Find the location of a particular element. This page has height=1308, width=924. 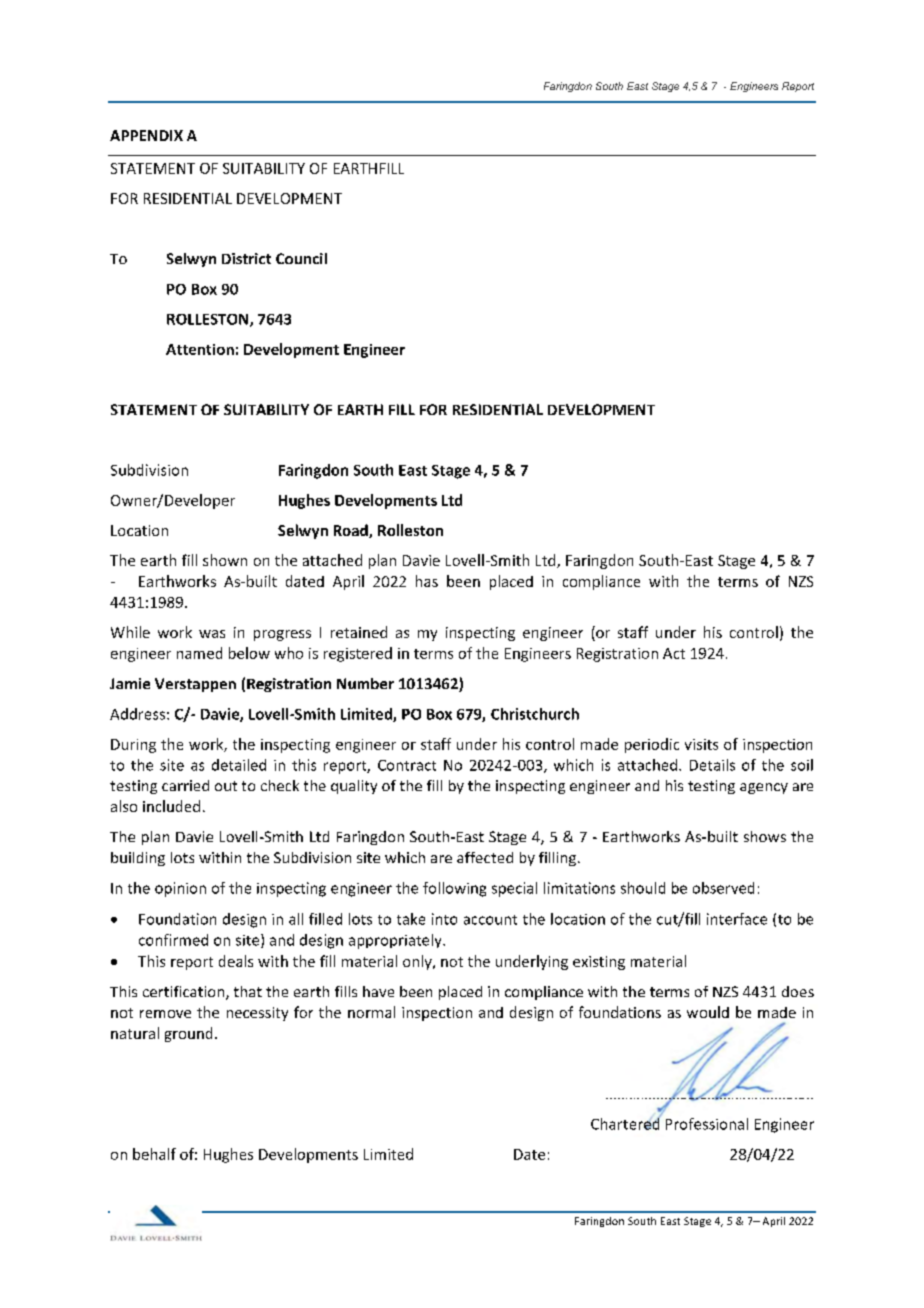

has is located at coordinates (427, 581).
